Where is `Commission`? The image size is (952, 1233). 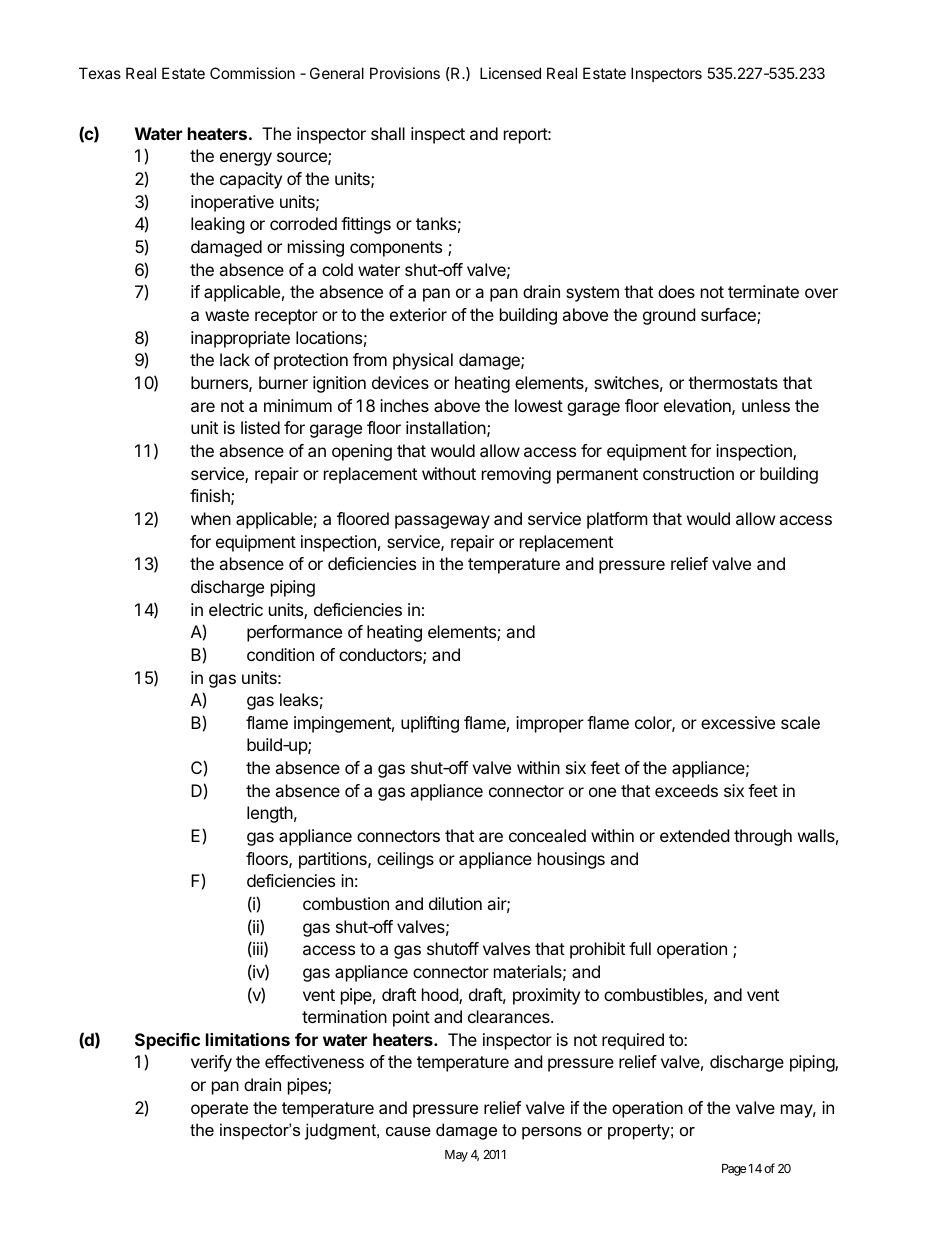 Commission is located at coordinates (252, 73).
